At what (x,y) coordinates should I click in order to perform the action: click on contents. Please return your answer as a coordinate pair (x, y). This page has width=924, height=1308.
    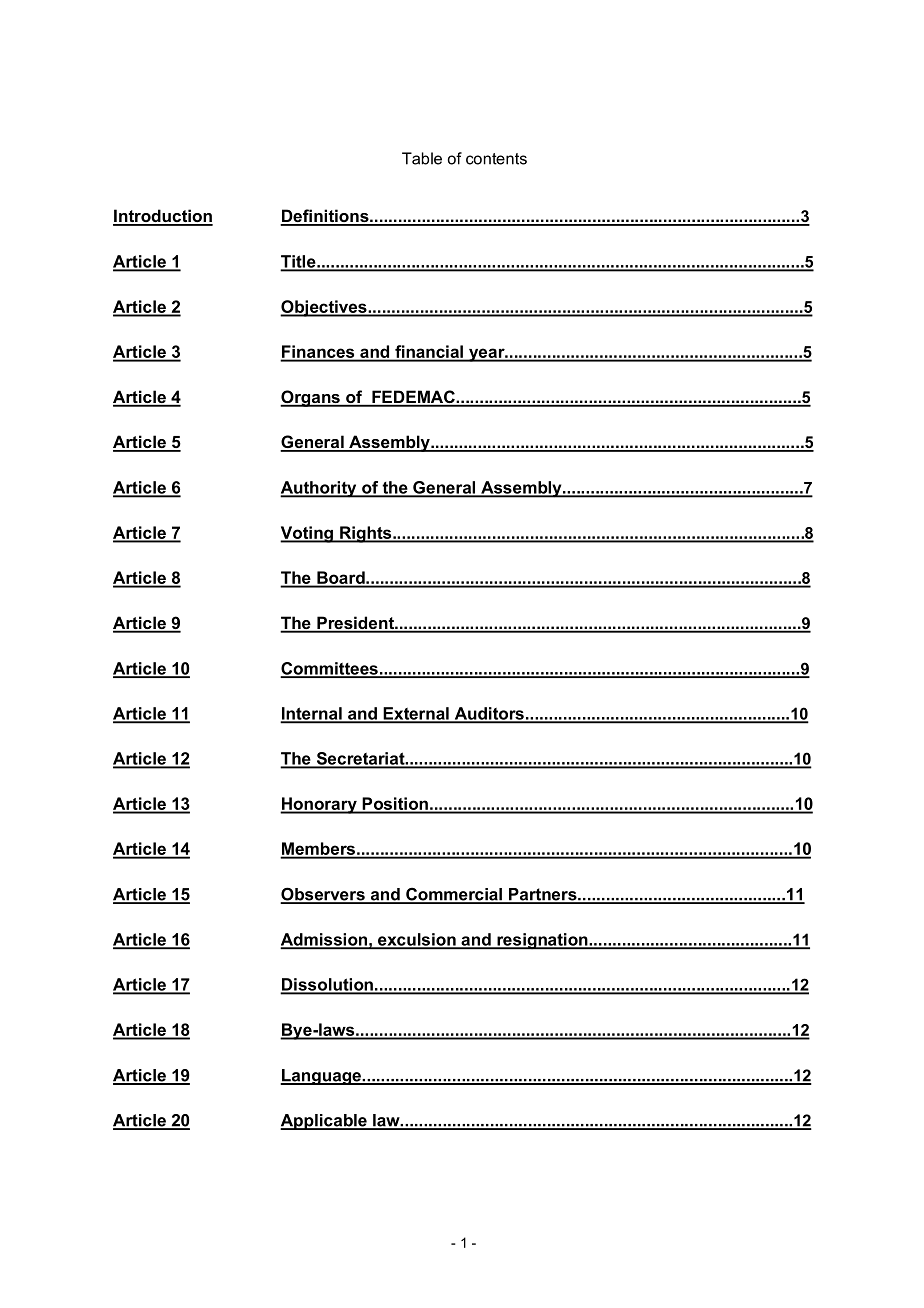
    Looking at the image, I should click on (496, 159).
